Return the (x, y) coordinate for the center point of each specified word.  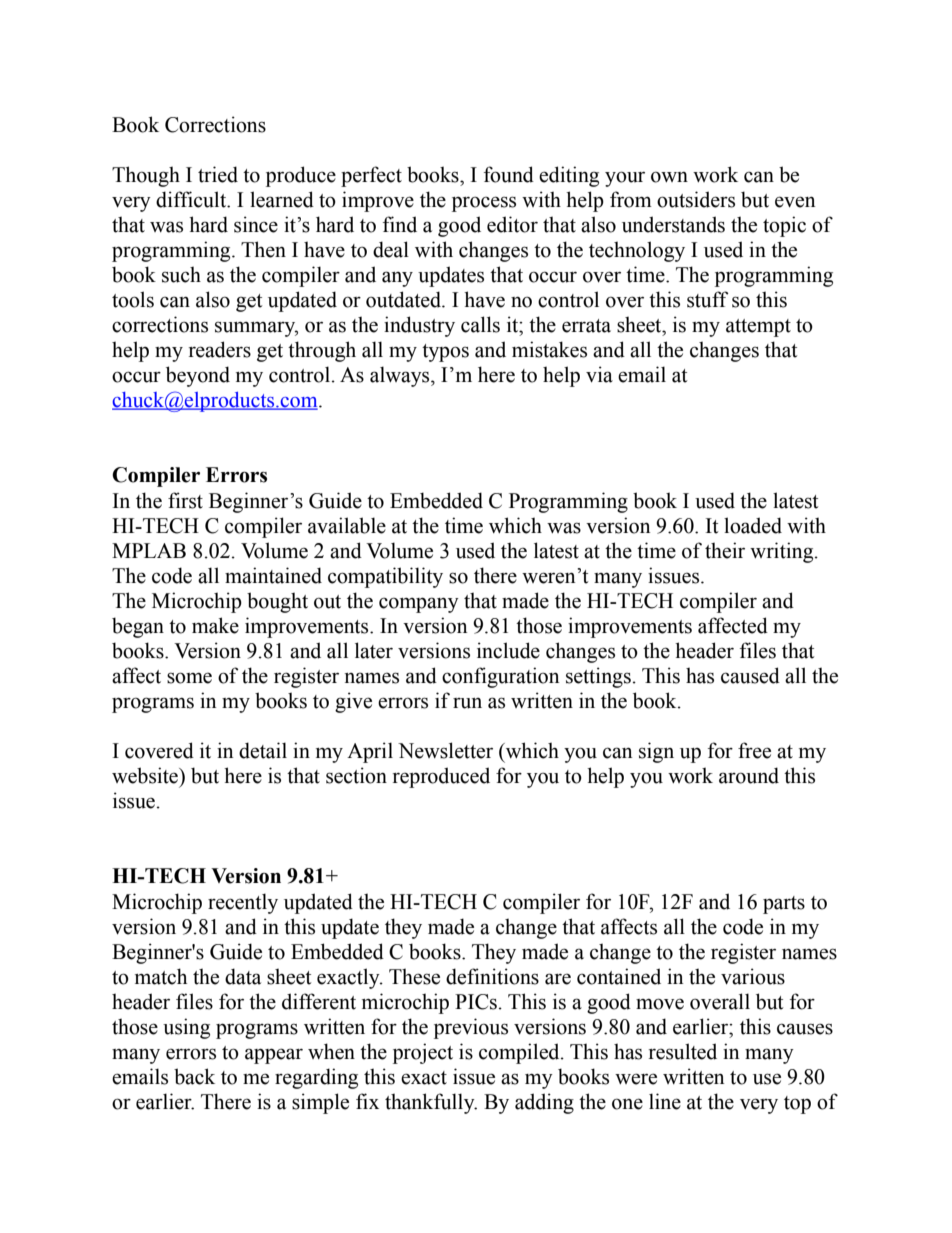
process (484, 204)
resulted (683, 1051)
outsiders (696, 199)
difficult (192, 199)
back (194, 1076)
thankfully (431, 1103)
